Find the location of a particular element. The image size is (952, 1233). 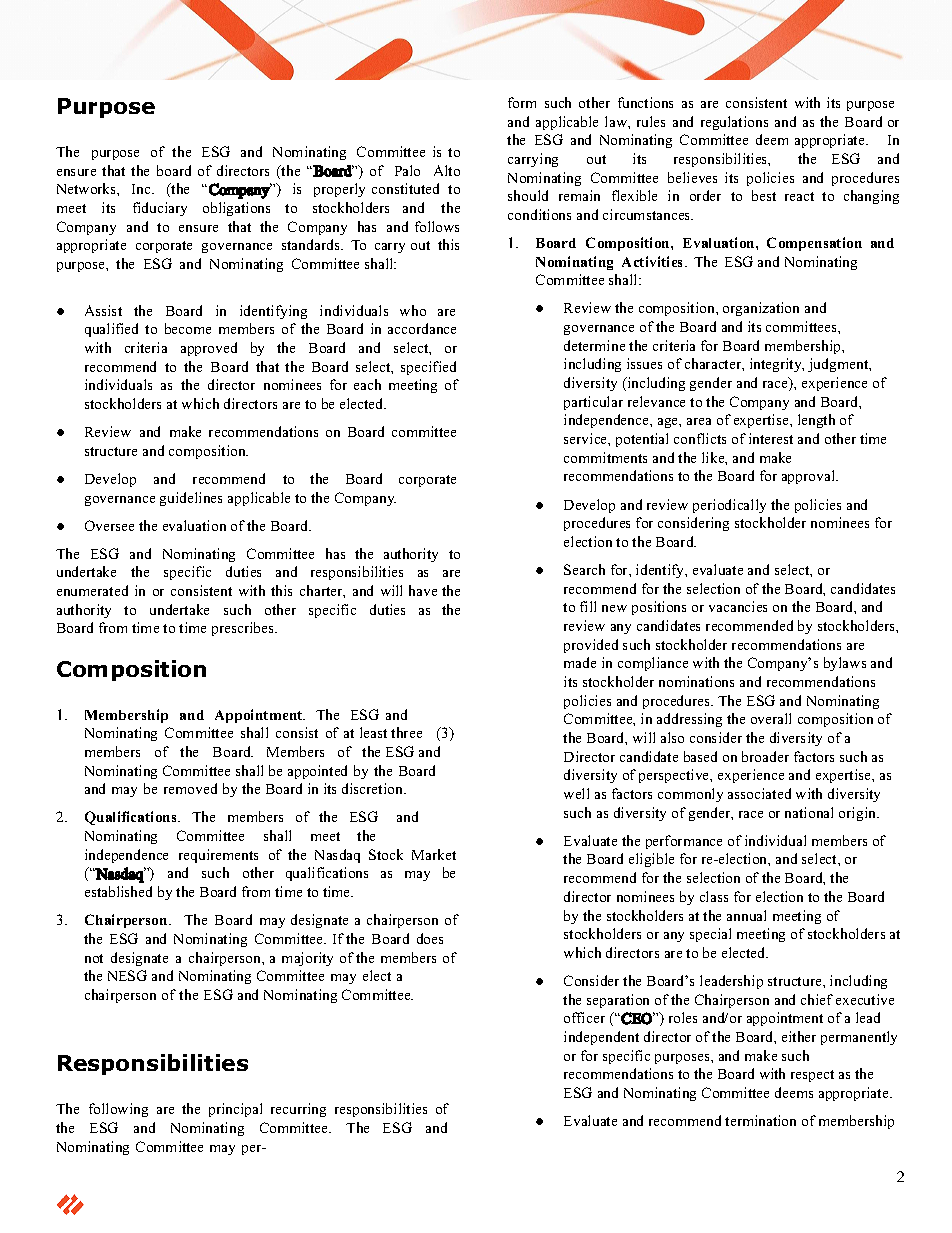

approved is located at coordinates (209, 349).
